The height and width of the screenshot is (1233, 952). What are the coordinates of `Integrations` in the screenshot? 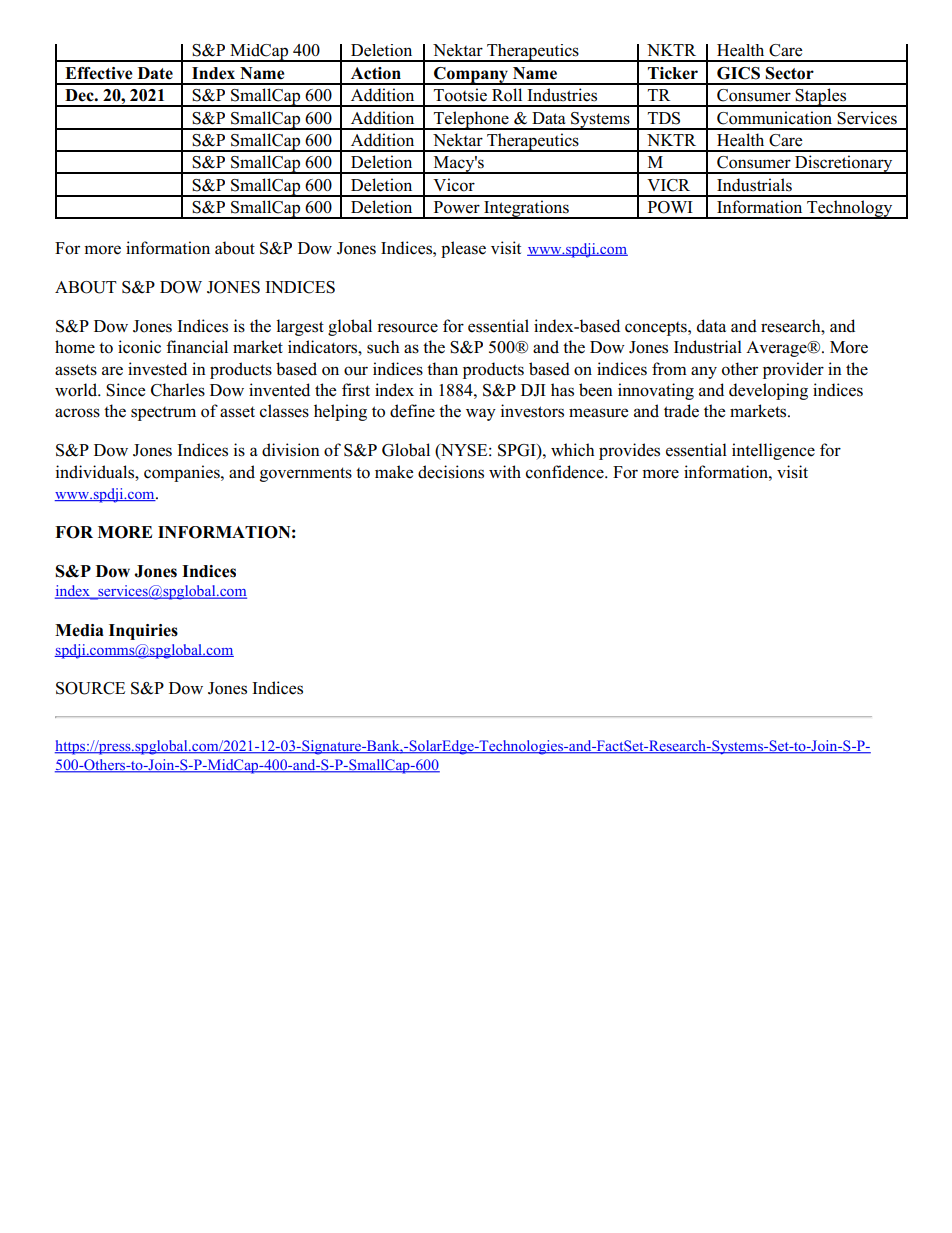 It's located at (526, 209).
